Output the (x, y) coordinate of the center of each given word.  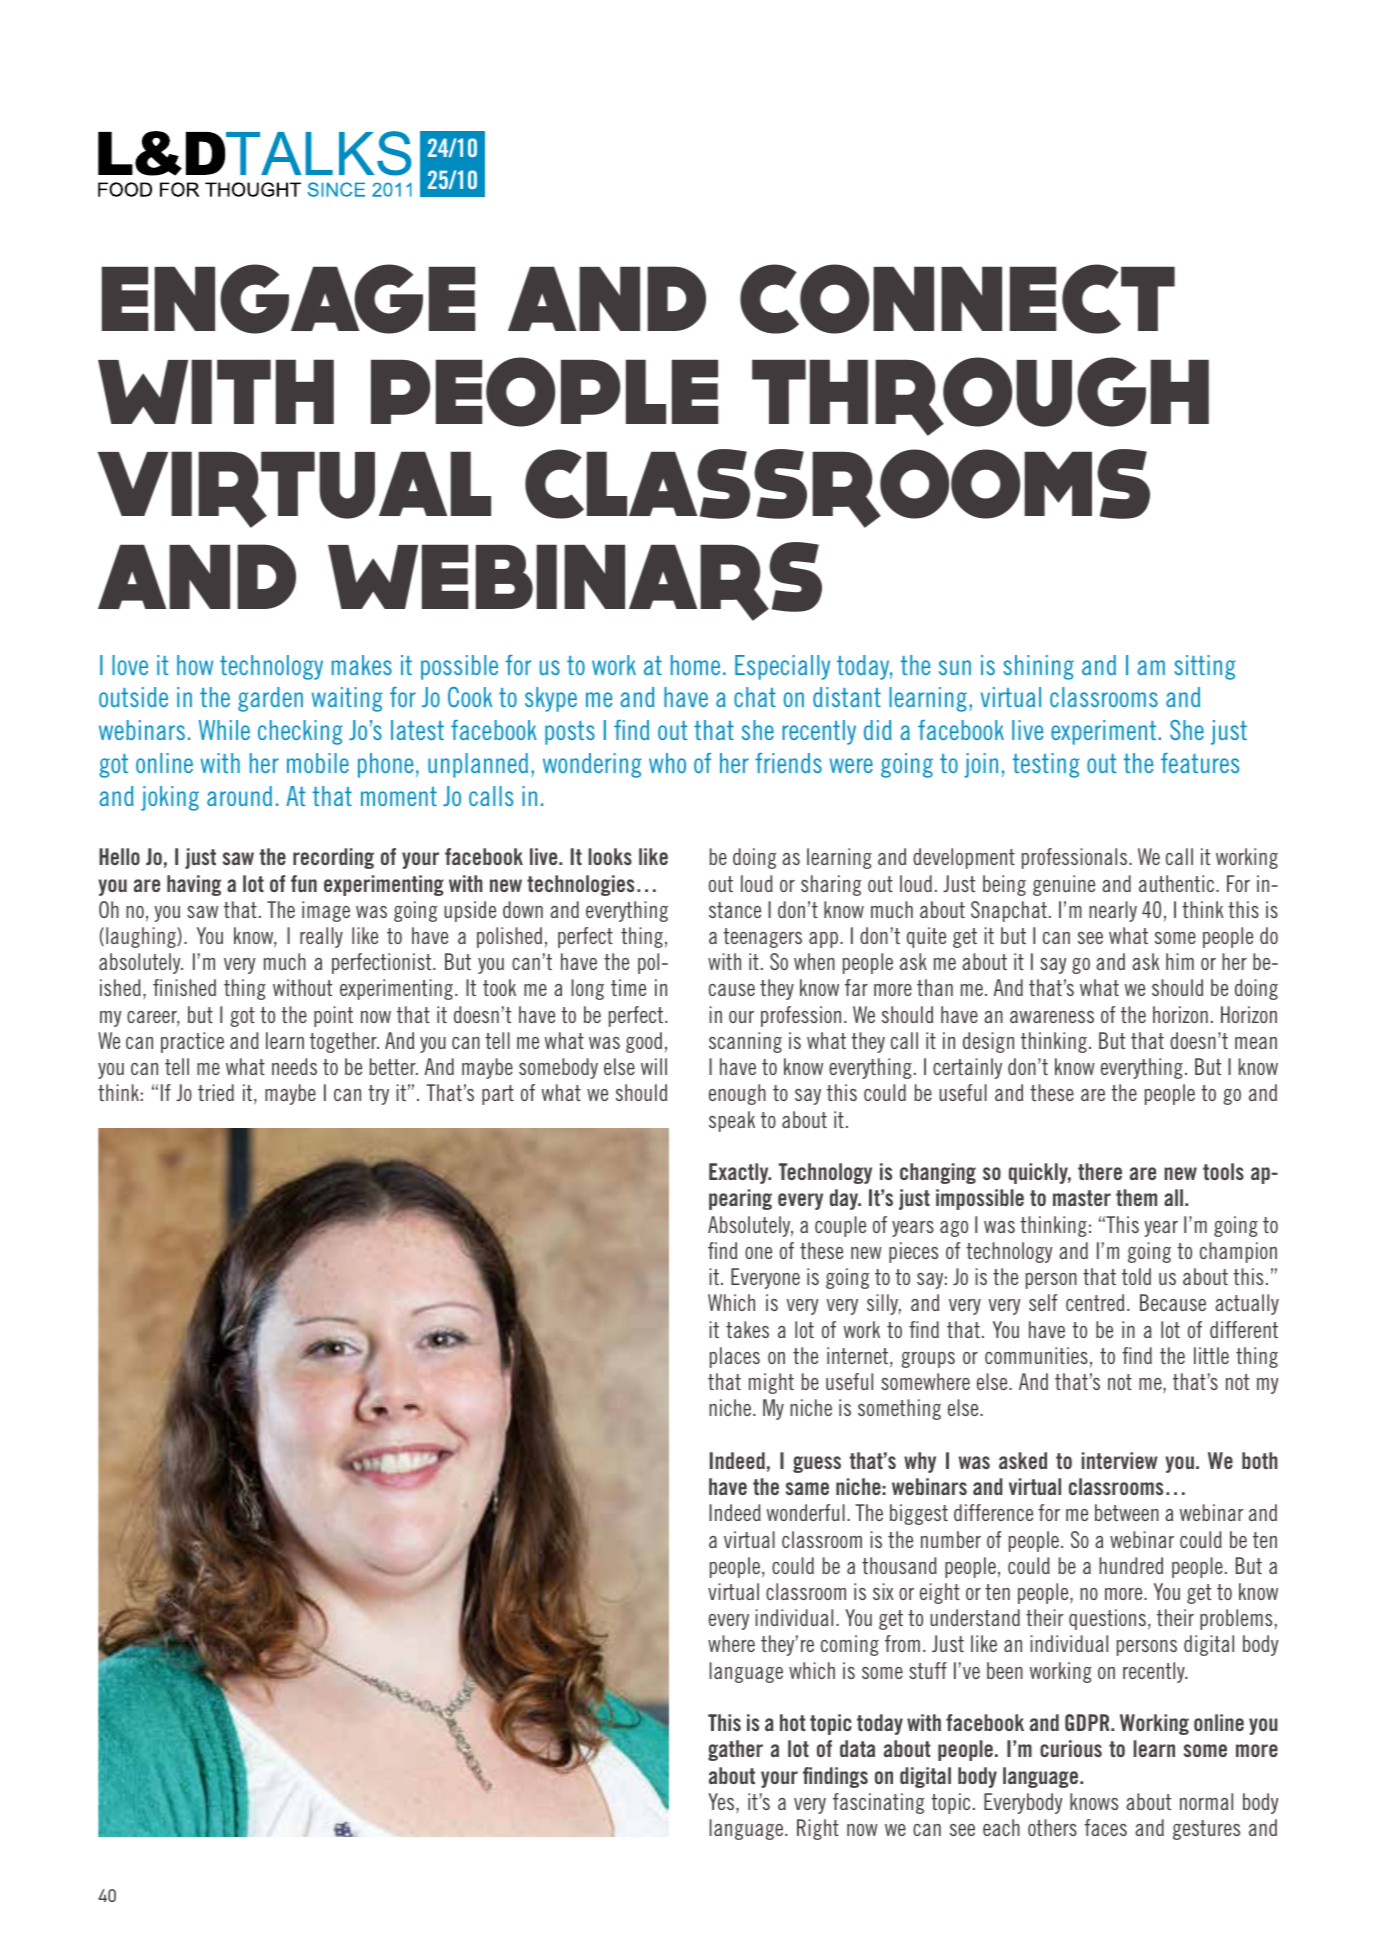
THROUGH (980, 396)
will (654, 1066)
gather (735, 1750)
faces (1105, 1827)
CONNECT (957, 299)
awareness (1052, 1017)
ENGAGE (288, 299)
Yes (722, 1801)
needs (294, 1066)
